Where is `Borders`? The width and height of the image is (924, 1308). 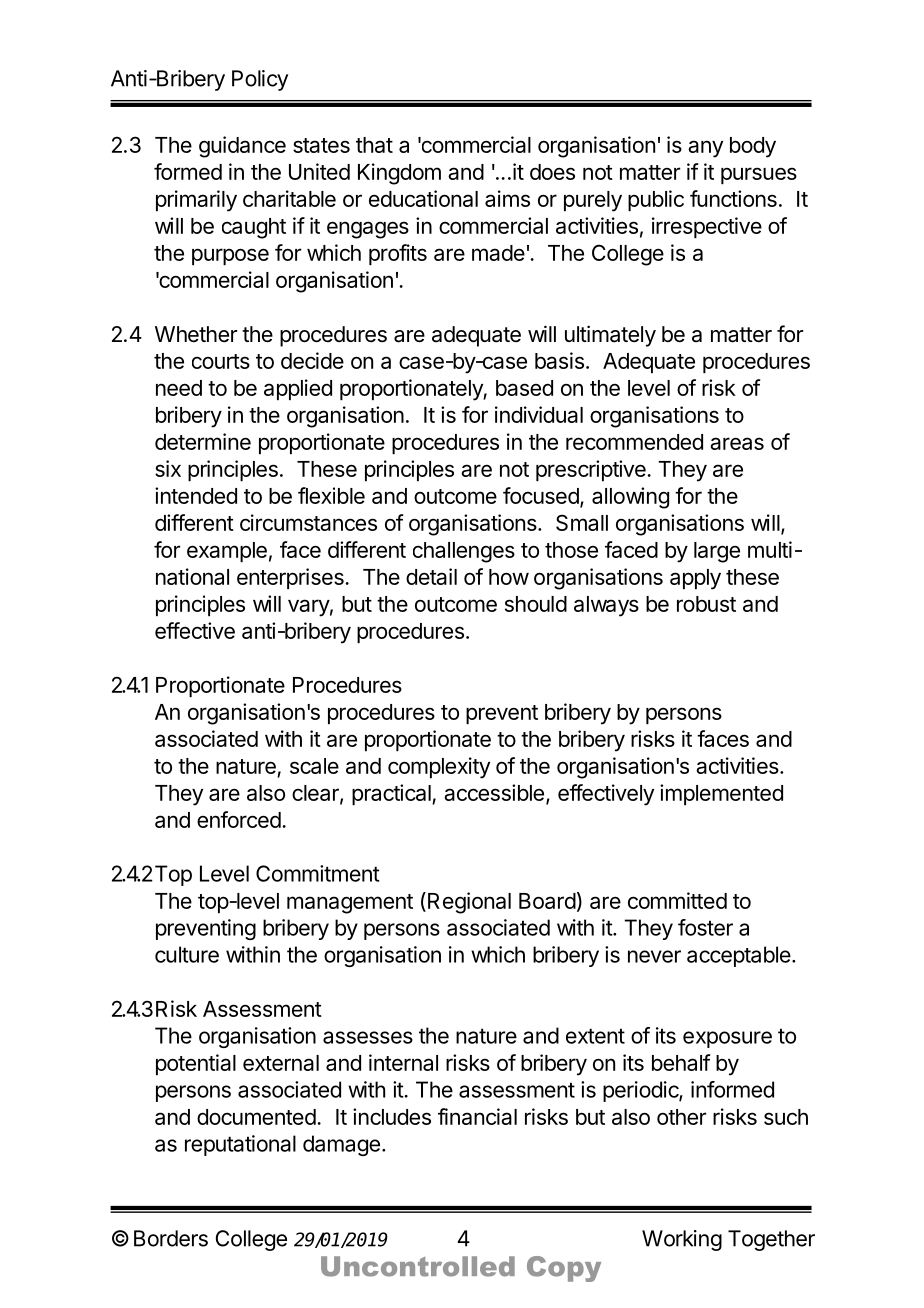
Borders is located at coordinates (171, 1238).
